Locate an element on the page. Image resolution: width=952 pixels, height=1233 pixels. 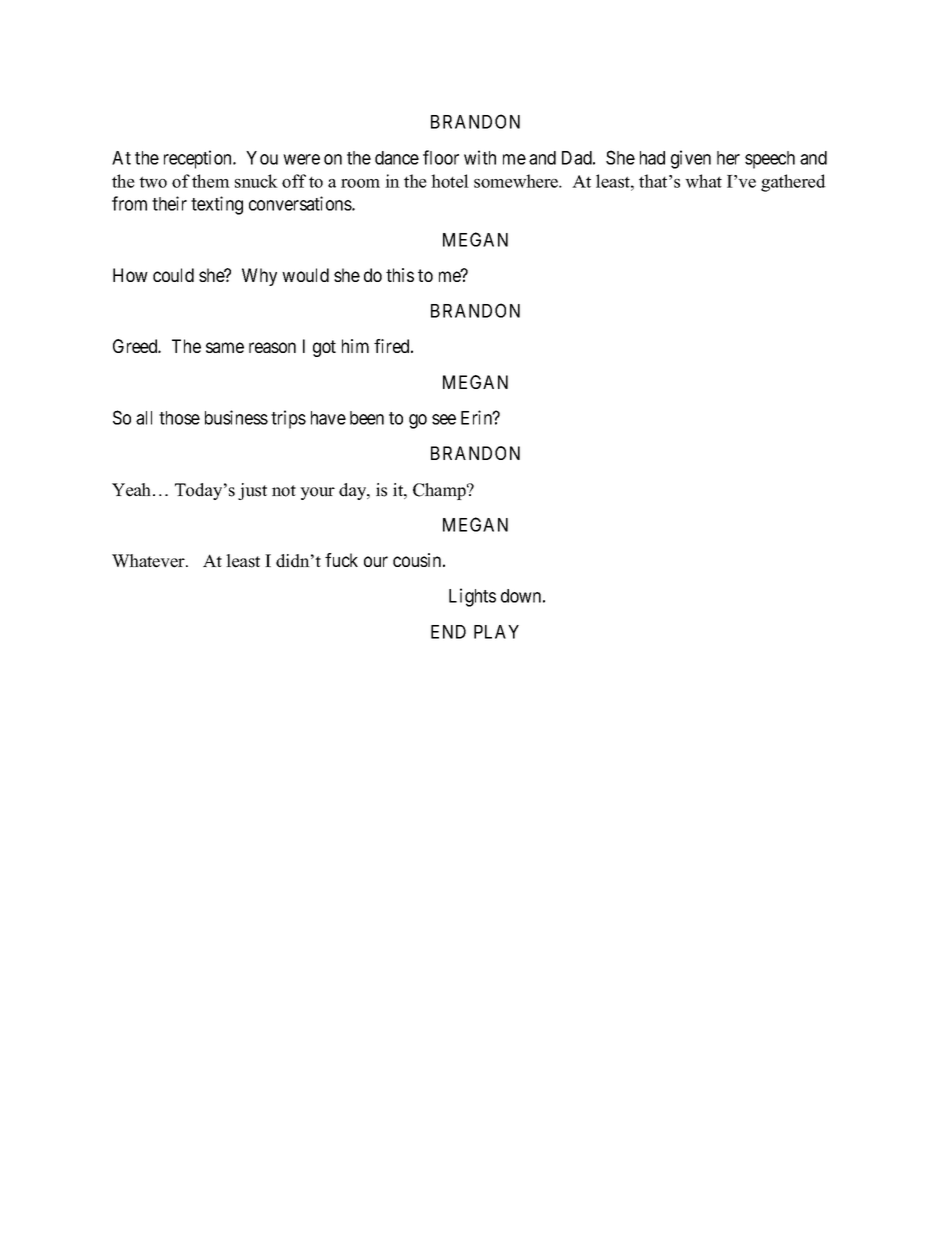
hotel is located at coordinates (450, 181).
